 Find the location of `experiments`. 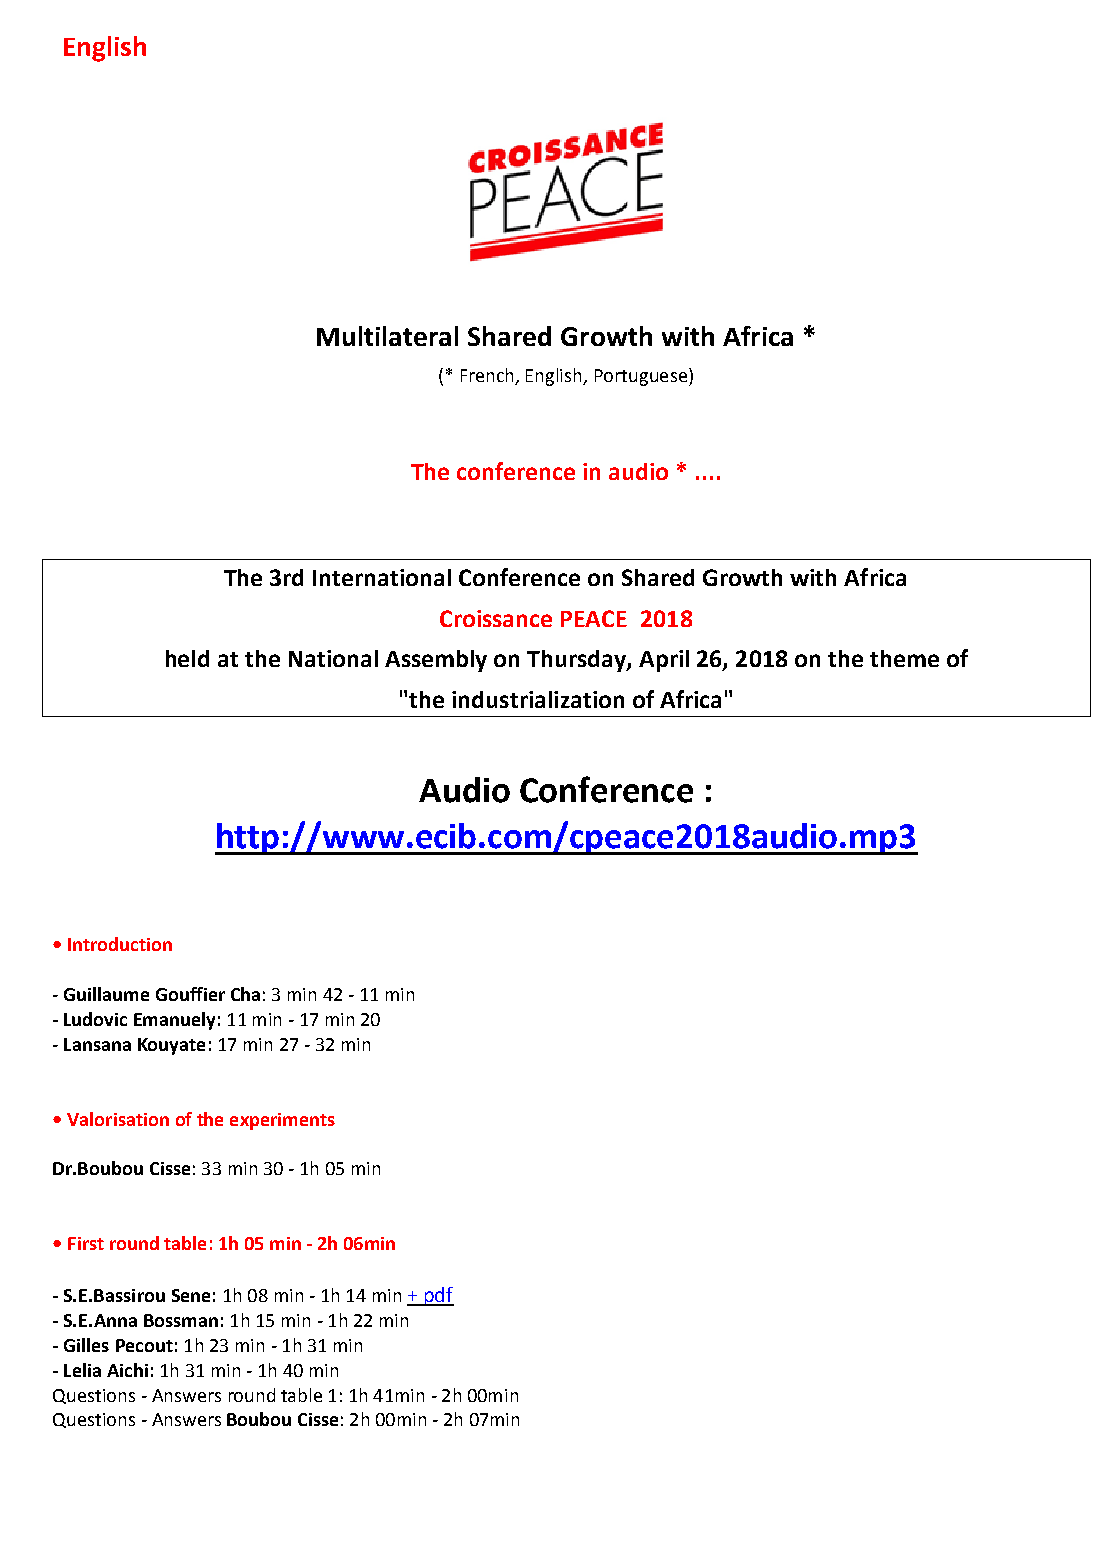

experiments is located at coordinates (282, 1121).
